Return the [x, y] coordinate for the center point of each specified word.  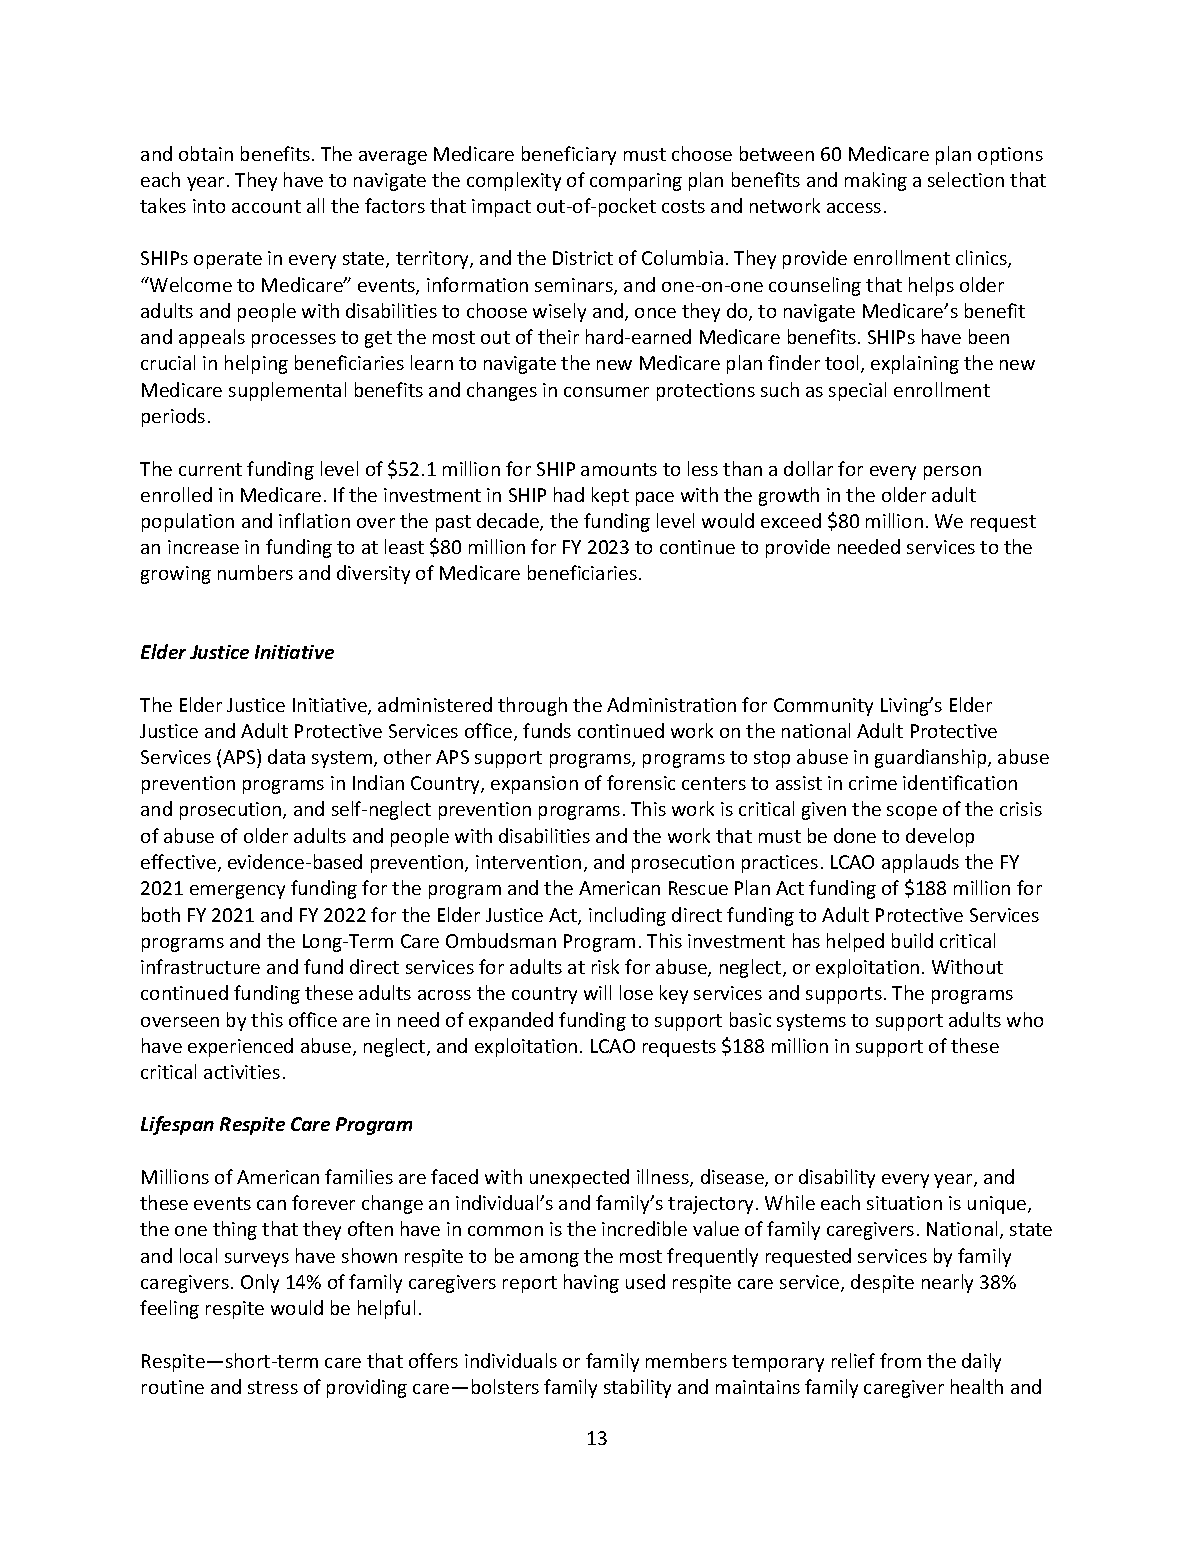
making [876, 181]
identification [960, 782]
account [266, 206]
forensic [641, 782]
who [1025, 1019]
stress [273, 1387]
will [597, 992]
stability [637, 1388]
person [952, 473]
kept [610, 496]
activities [242, 1072]
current [210, 469]
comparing [636, 182]
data [286, 756]
